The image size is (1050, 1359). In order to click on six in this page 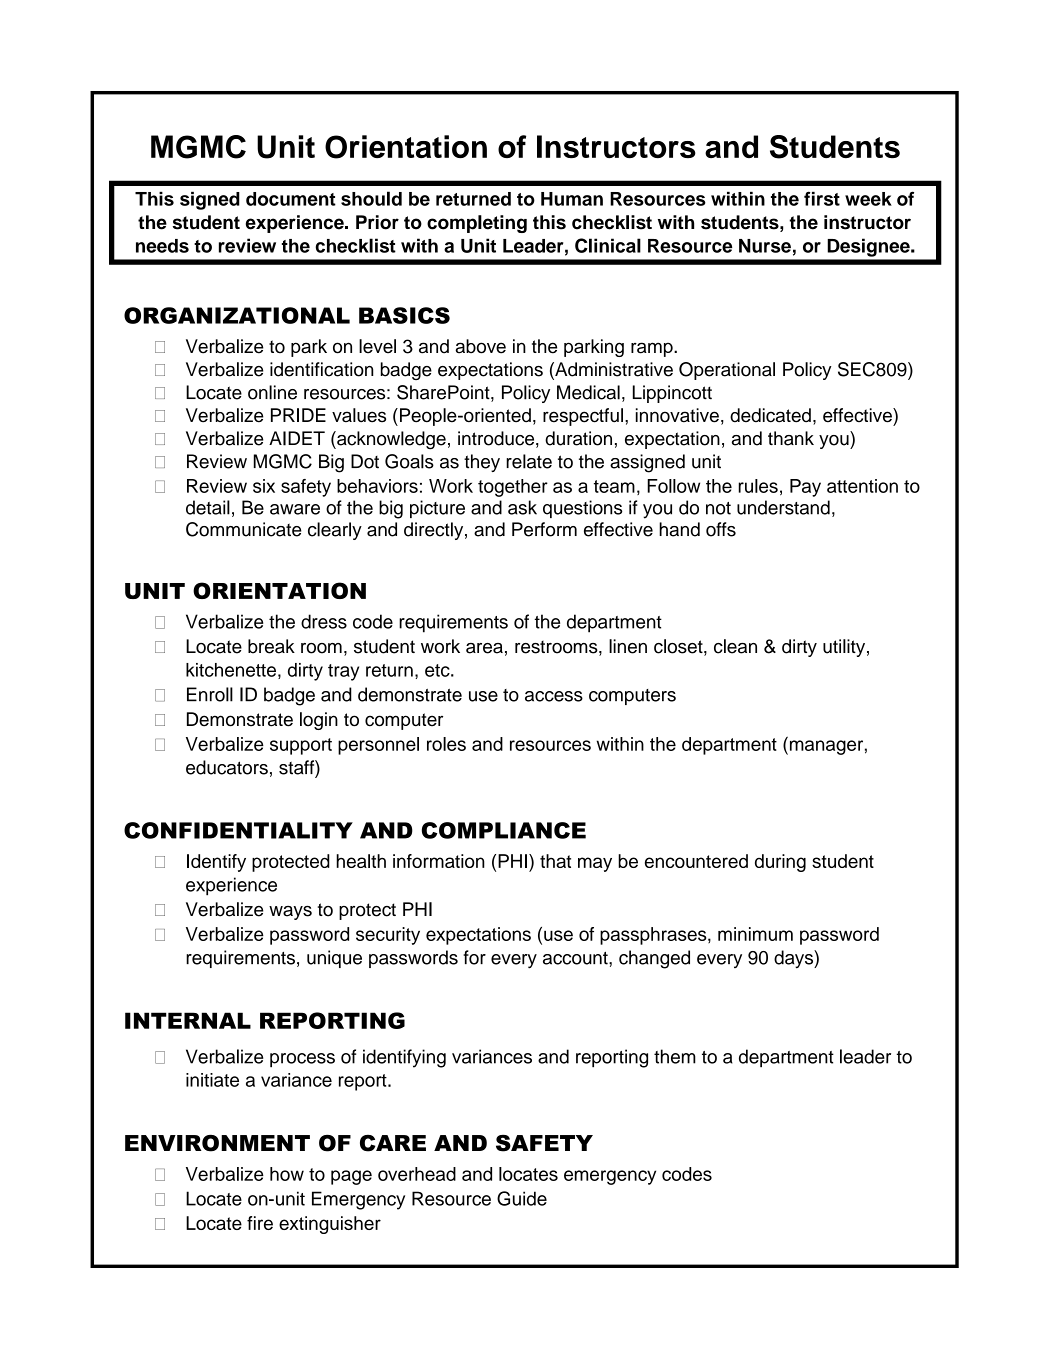, I will do `click(264, 486)`.
